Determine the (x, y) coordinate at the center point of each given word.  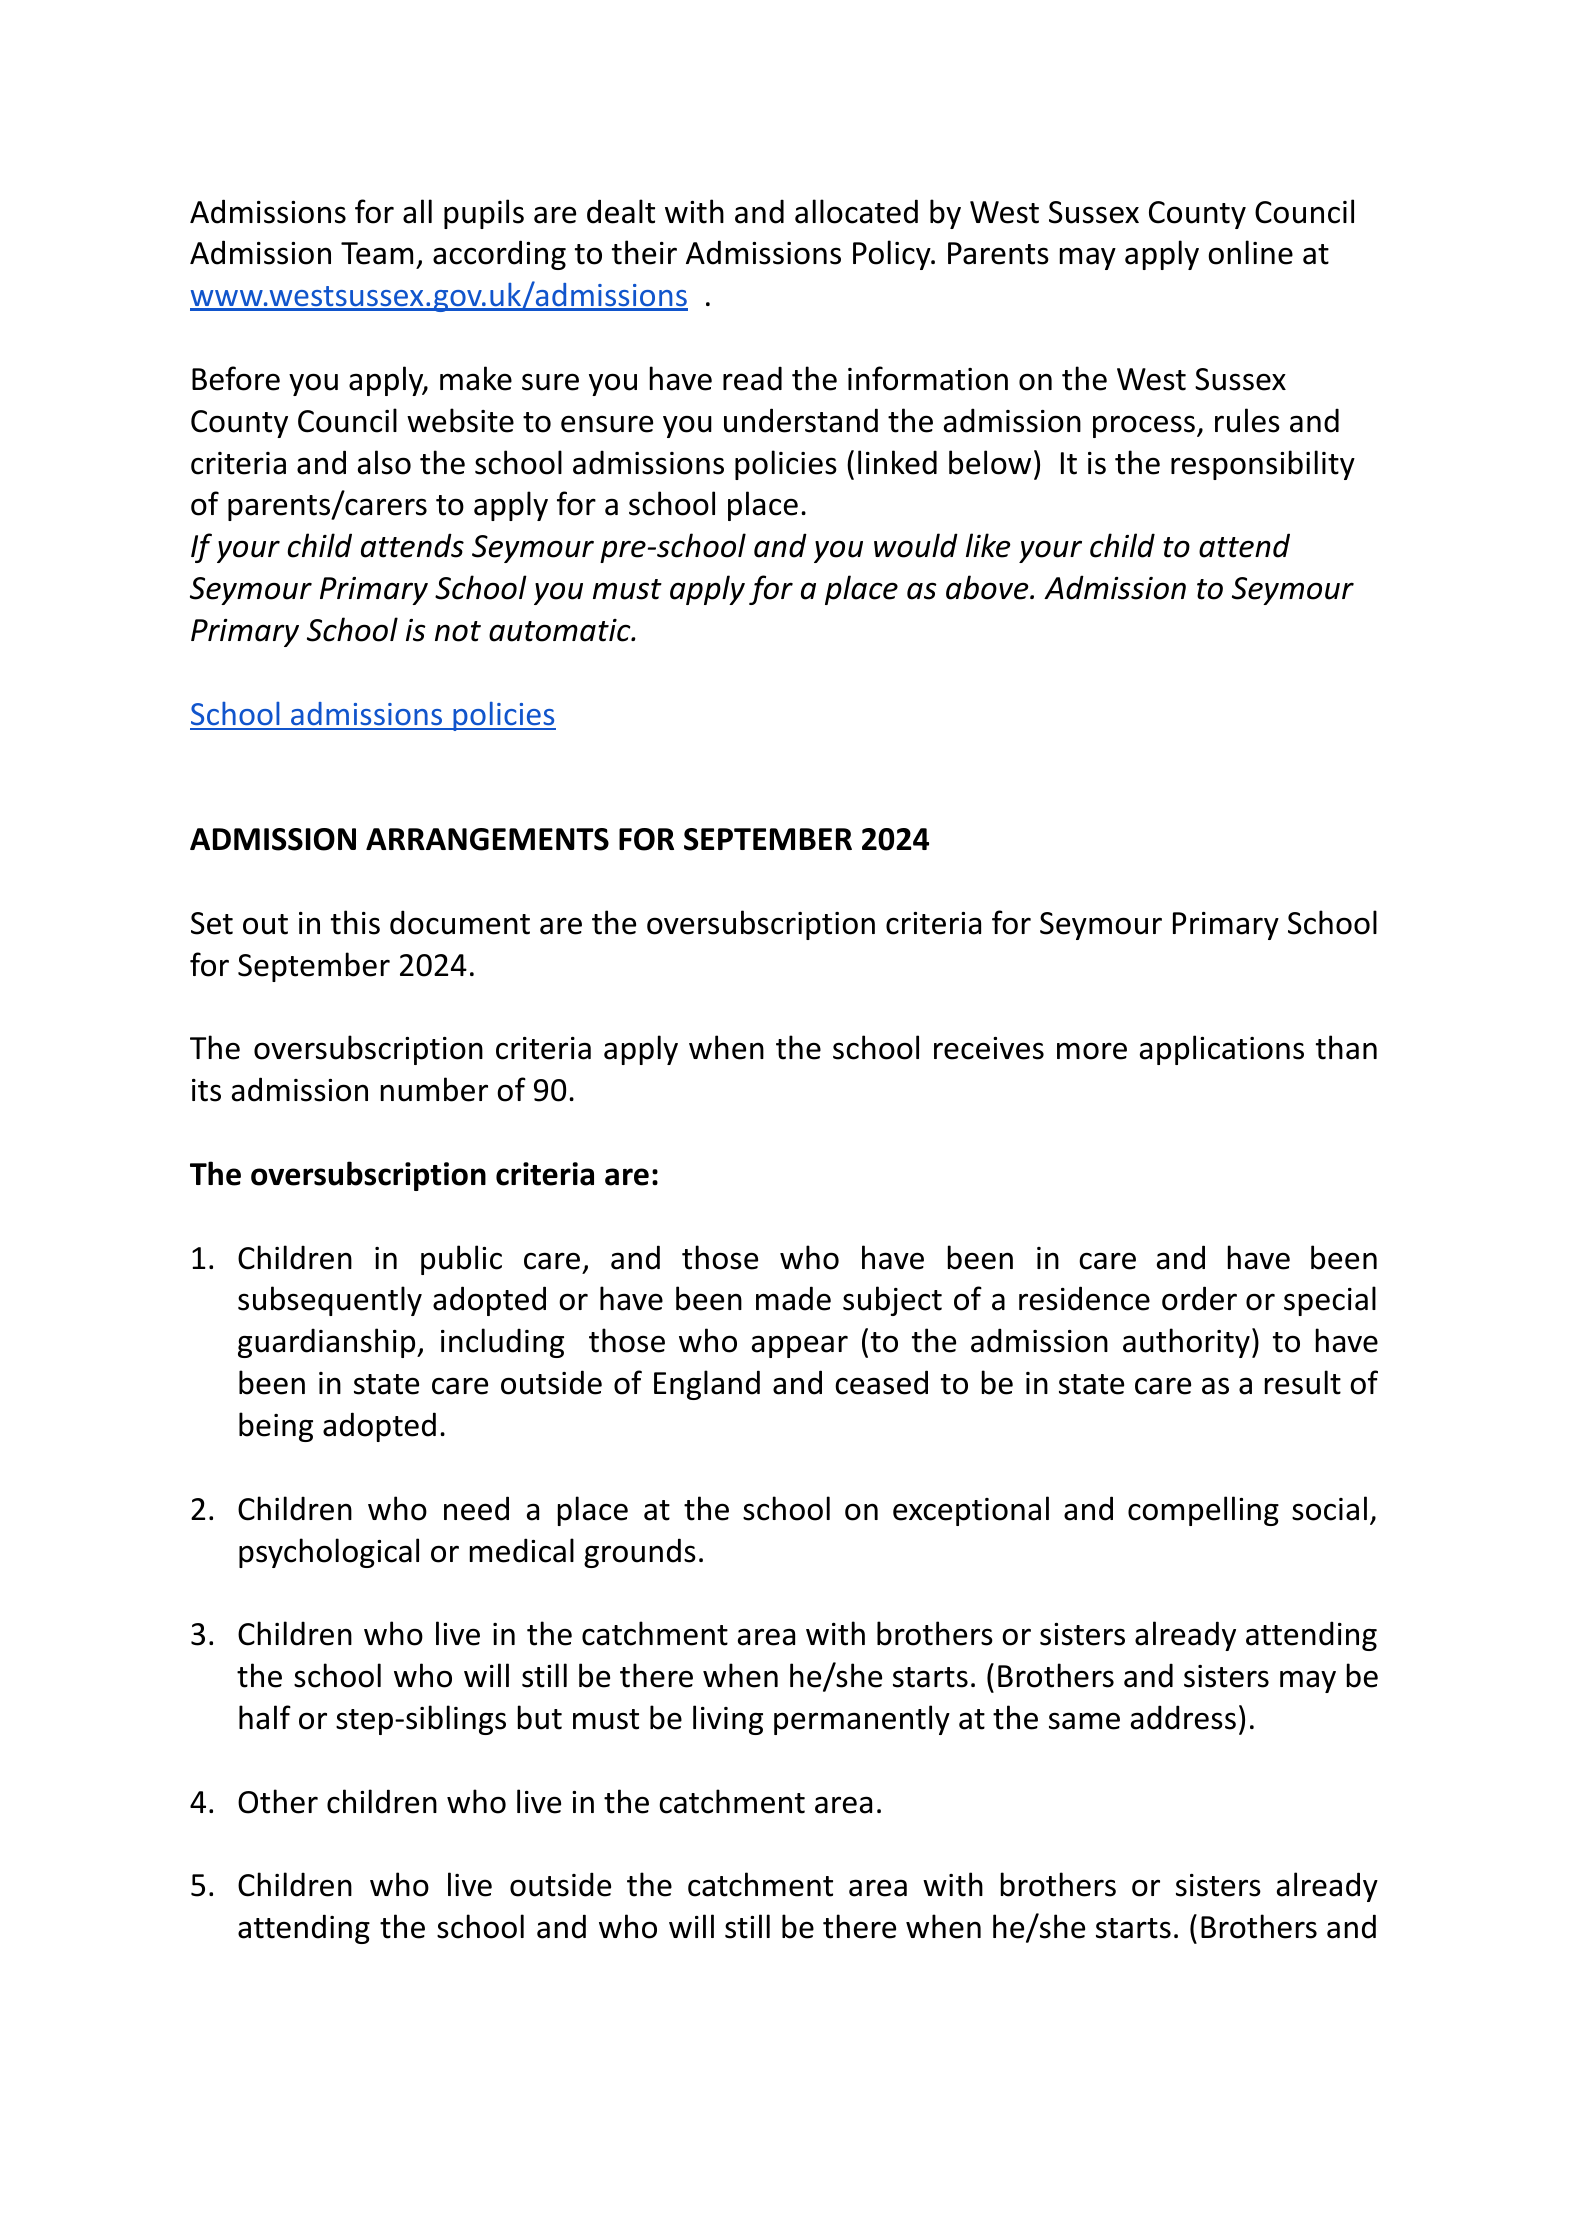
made (793, 1298)
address (1183, 1717)
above (988, 587)
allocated (856, 211)
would (916, 545)
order (1199, 1298)
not (458, 631)
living (728, 1720)
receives (989, 1048)
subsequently (330, 1301)
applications (1222, 1050)
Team (377, 253)
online (1250, 252)
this (355, 922)
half (265, 1717)
